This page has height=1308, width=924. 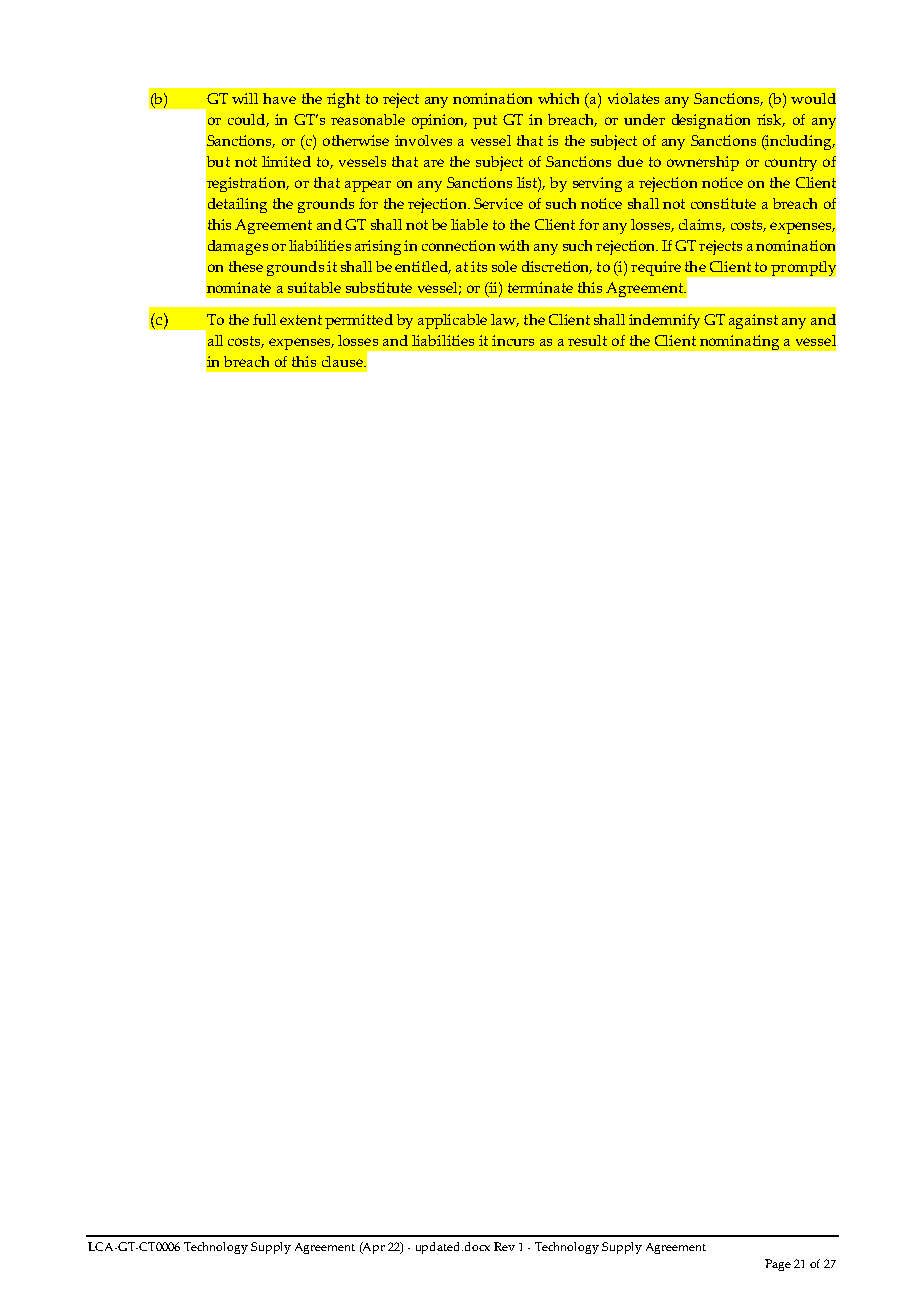 I want to click on designation, so click(x=711, y=121).
